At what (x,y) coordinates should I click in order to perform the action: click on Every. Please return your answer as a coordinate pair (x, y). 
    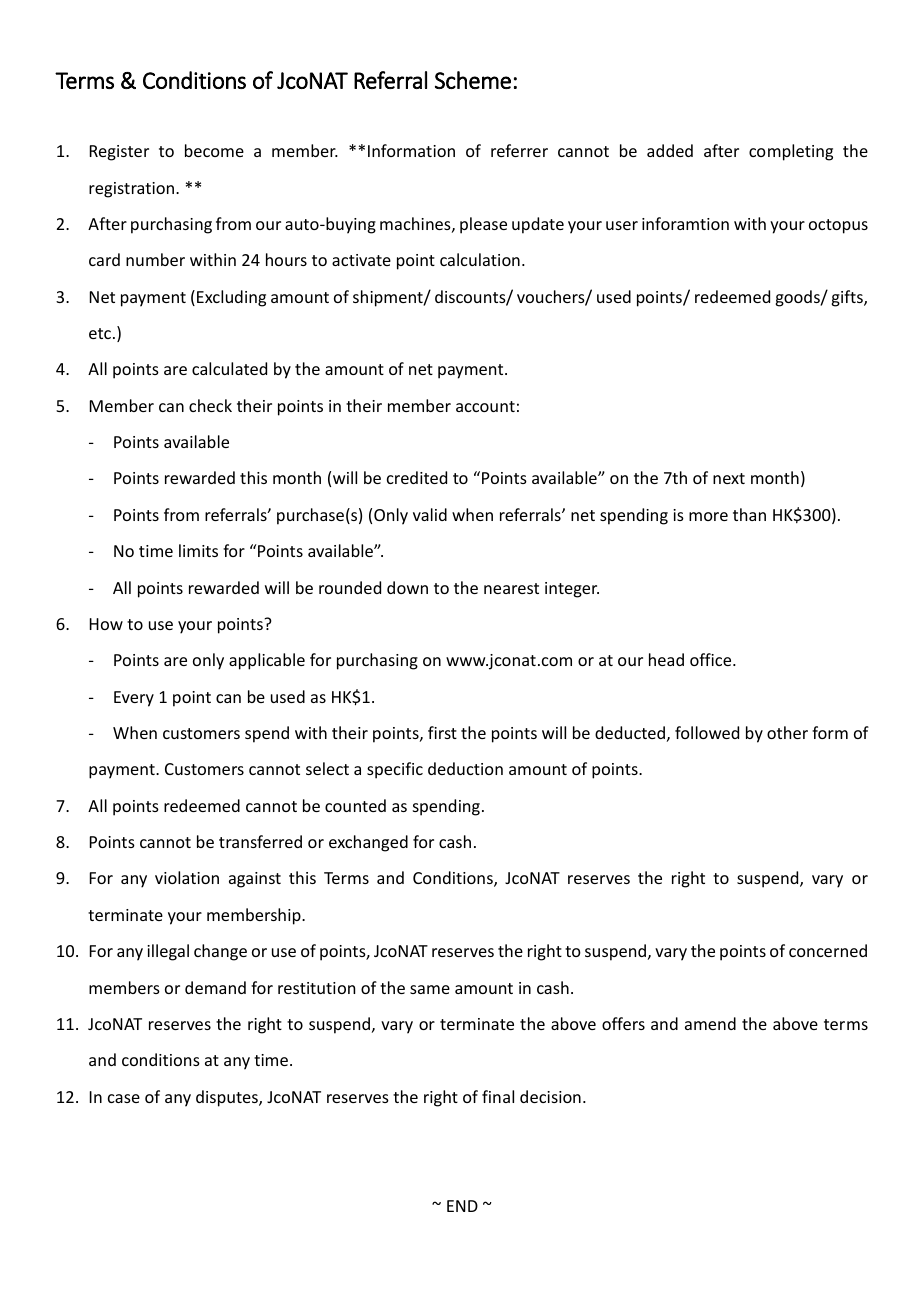
    Looking at the image, I should click on (134, 699).
